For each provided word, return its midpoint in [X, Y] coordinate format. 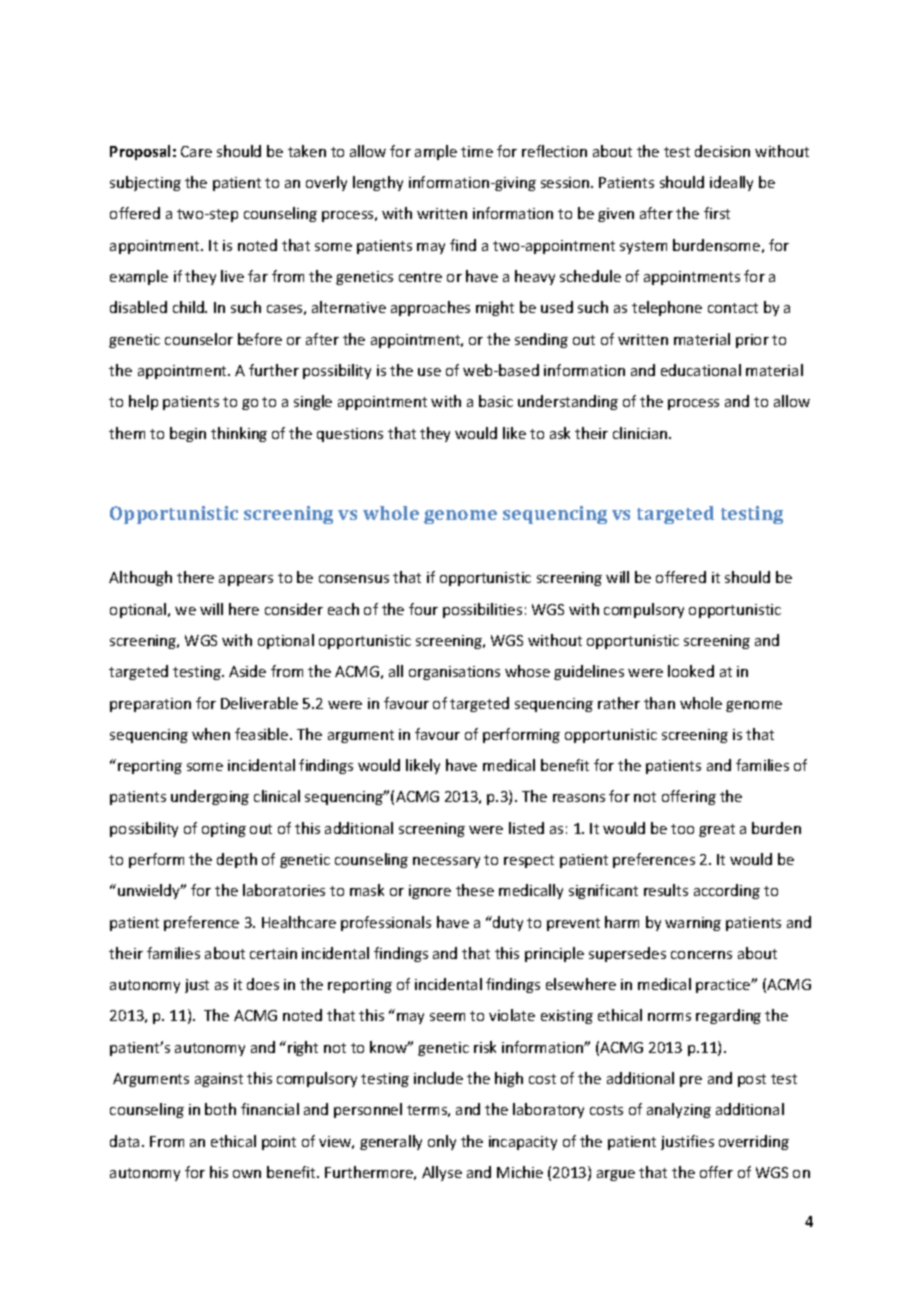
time [477, 151]
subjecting [145, 183]
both [220, 1109]
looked [691, 671]
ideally [731, 183]
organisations [454, 673]
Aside [247, 671]
